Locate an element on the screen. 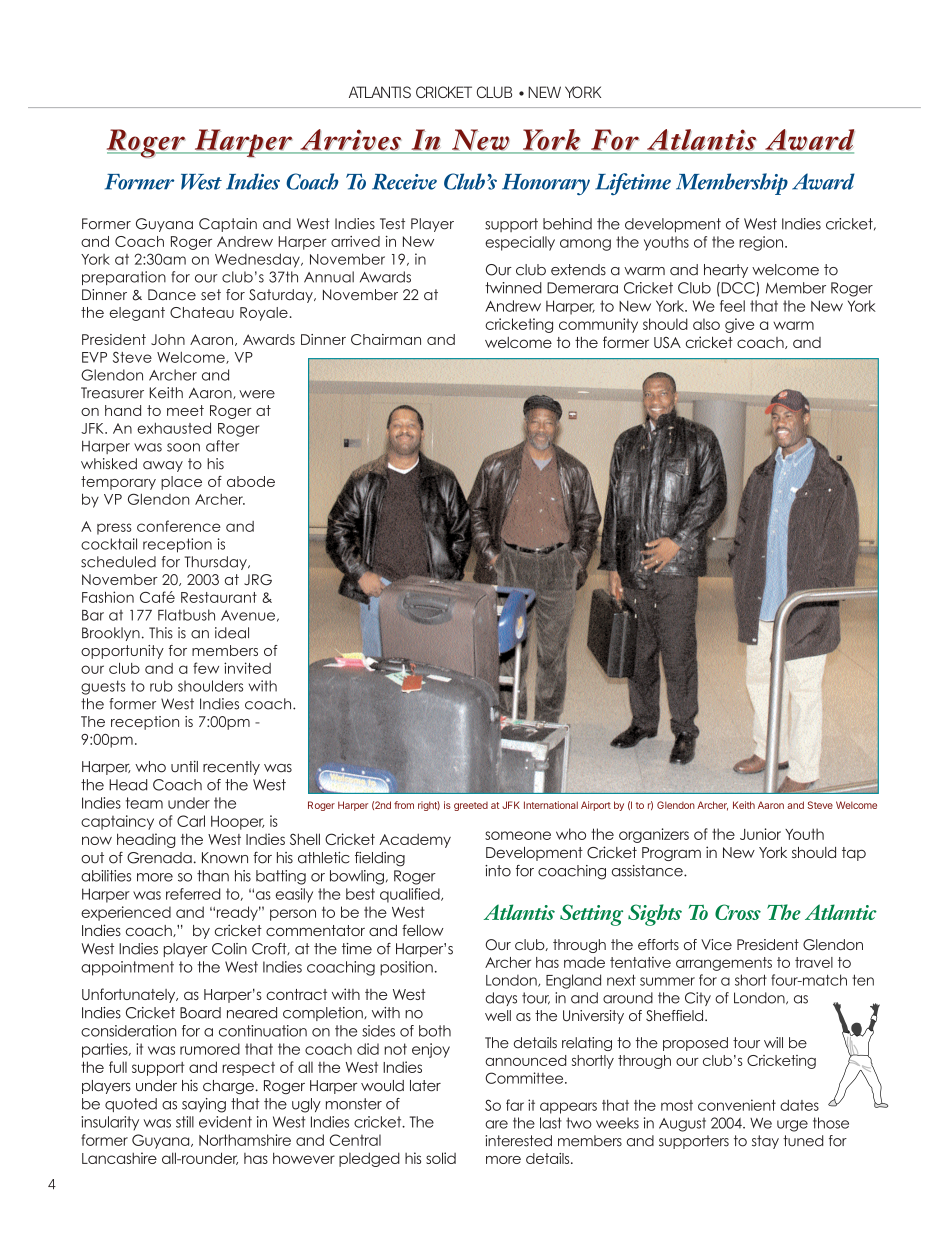 This screenshot has width=952, height=1233. especially is located at coordinates (520, 243).
